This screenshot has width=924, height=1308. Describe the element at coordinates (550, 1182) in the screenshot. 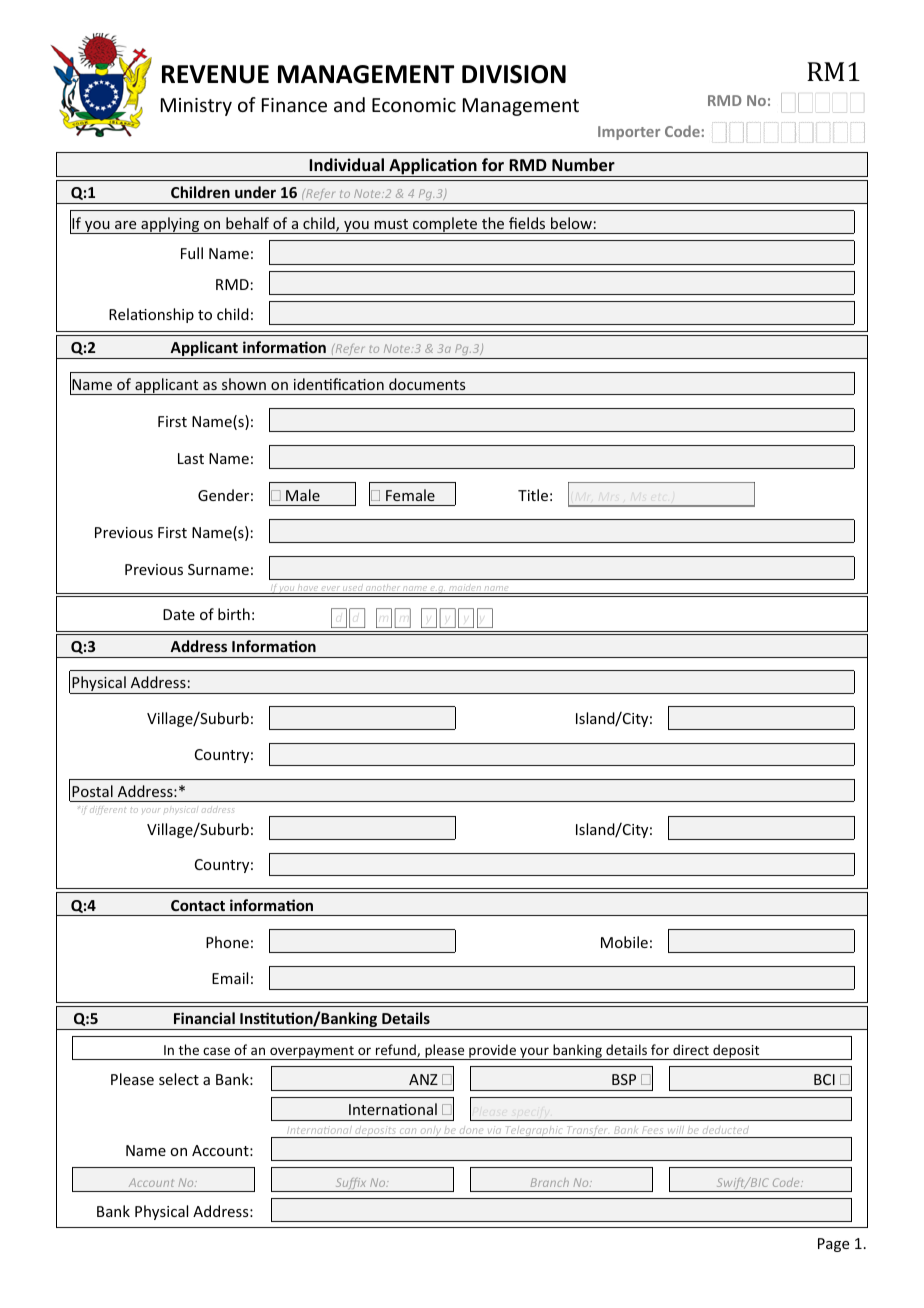

I see `Branch` at that location.
